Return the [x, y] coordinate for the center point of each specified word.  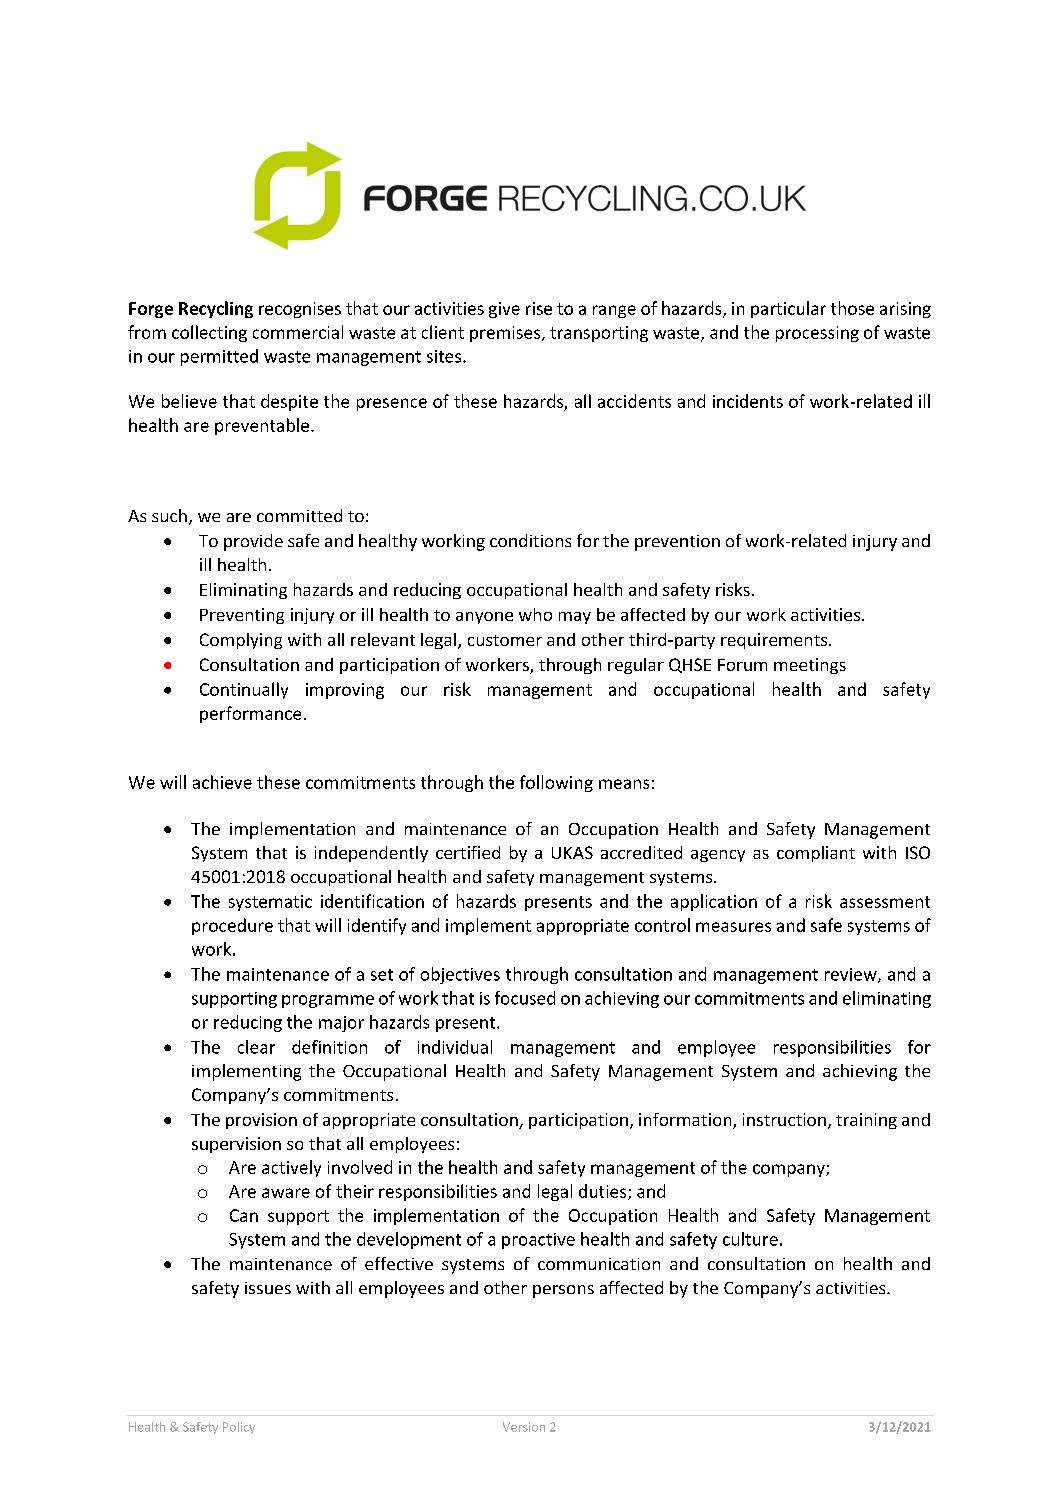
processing [817, 334]
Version [524, 1427]
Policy [239, 1428]
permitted [219, 357]
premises [506, 334]
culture [750, 1239]
